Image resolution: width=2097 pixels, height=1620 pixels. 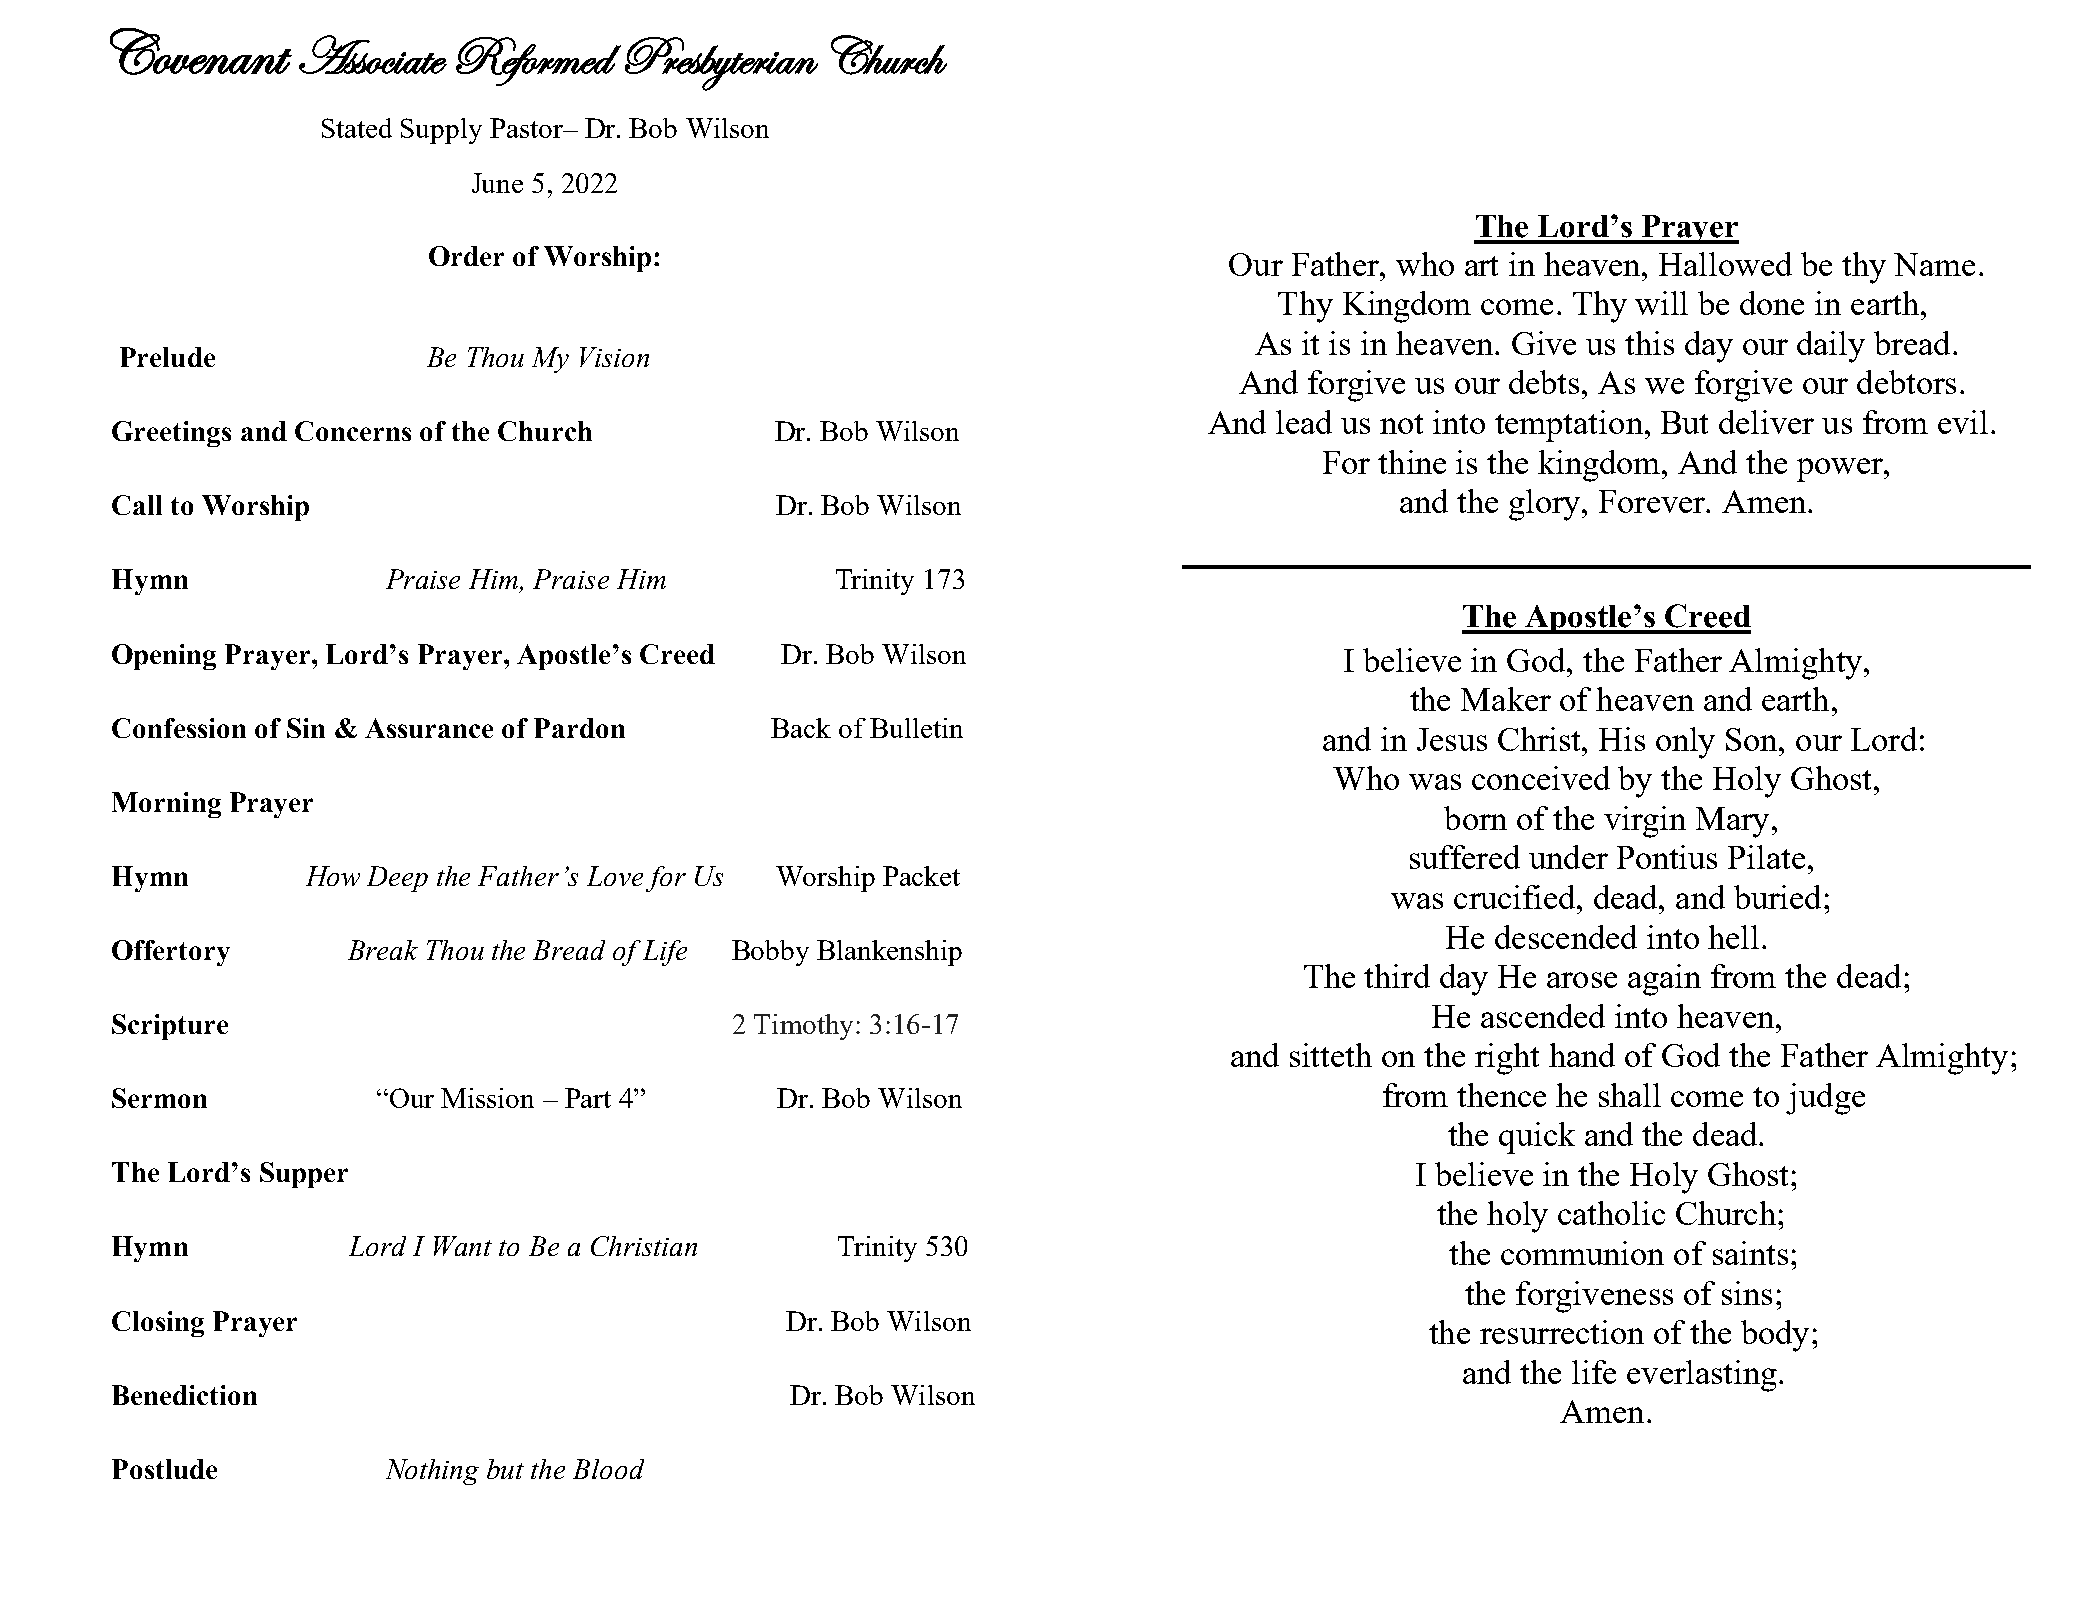 What do you see at coordinates (1685, 743) in the screenshot?
I see `only` at bounding box center [1685, 743].
